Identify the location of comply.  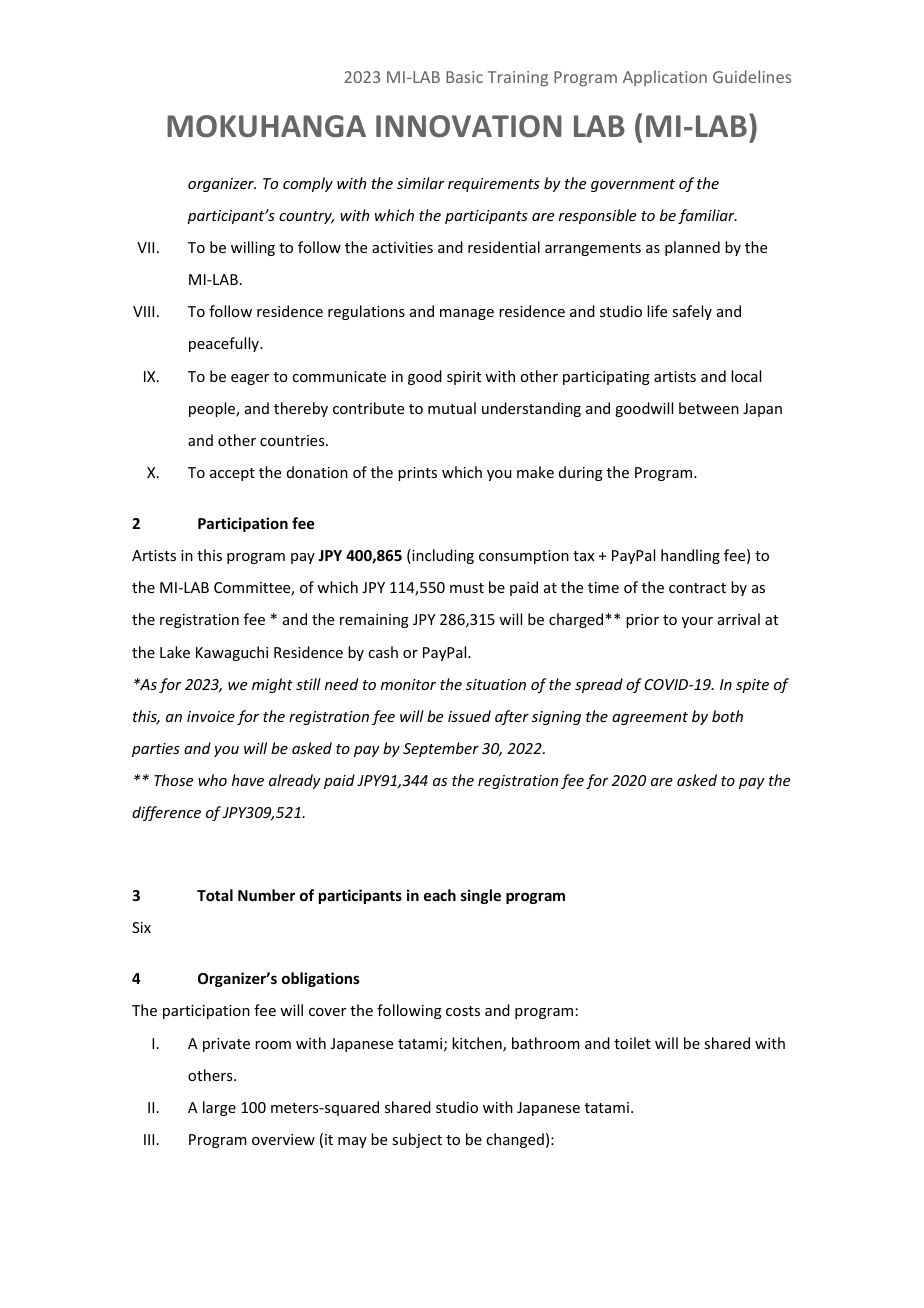
(308, 184).
